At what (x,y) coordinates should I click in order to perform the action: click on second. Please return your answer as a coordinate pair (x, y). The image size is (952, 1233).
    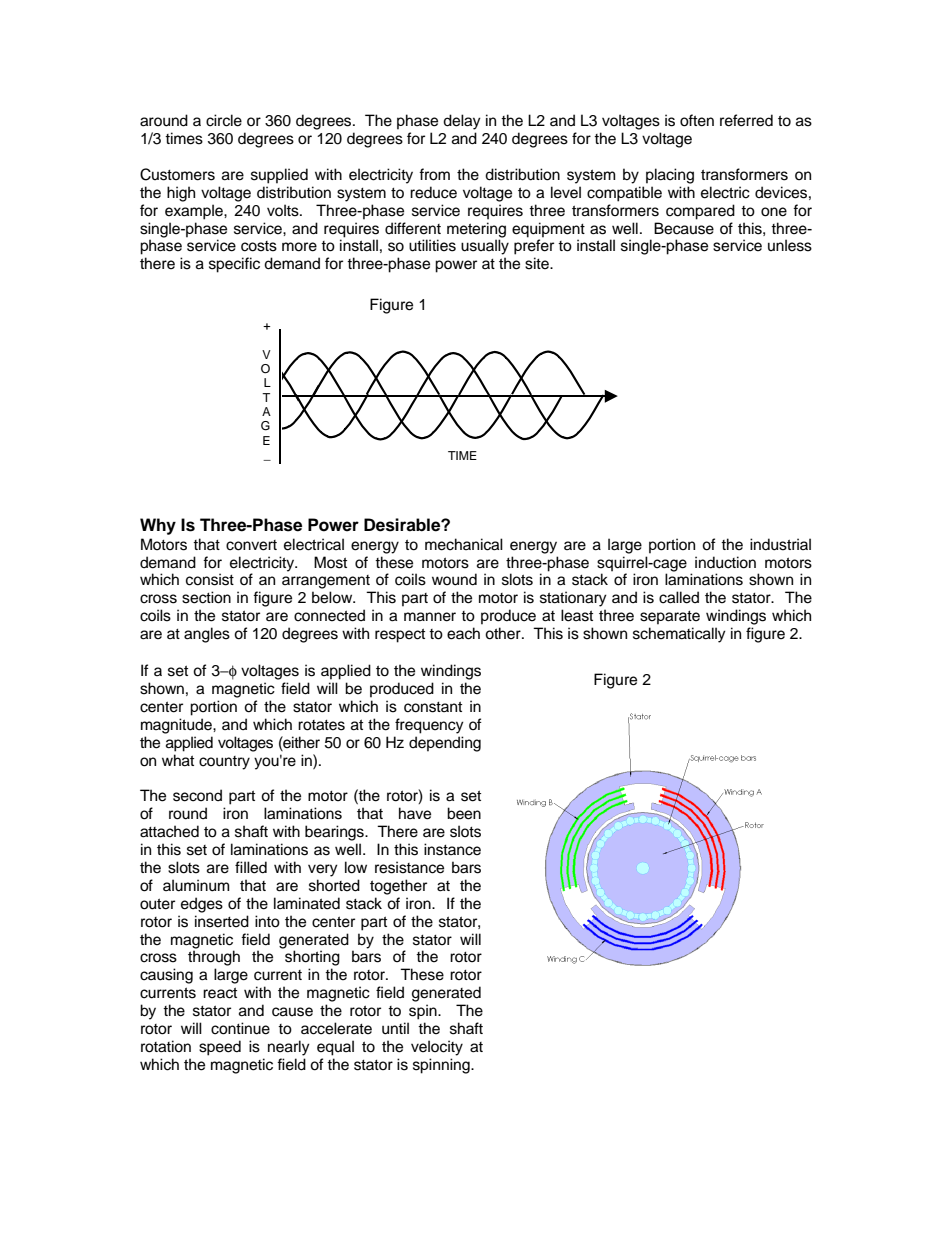
    Looking at the image, I should click on (197, 795).
